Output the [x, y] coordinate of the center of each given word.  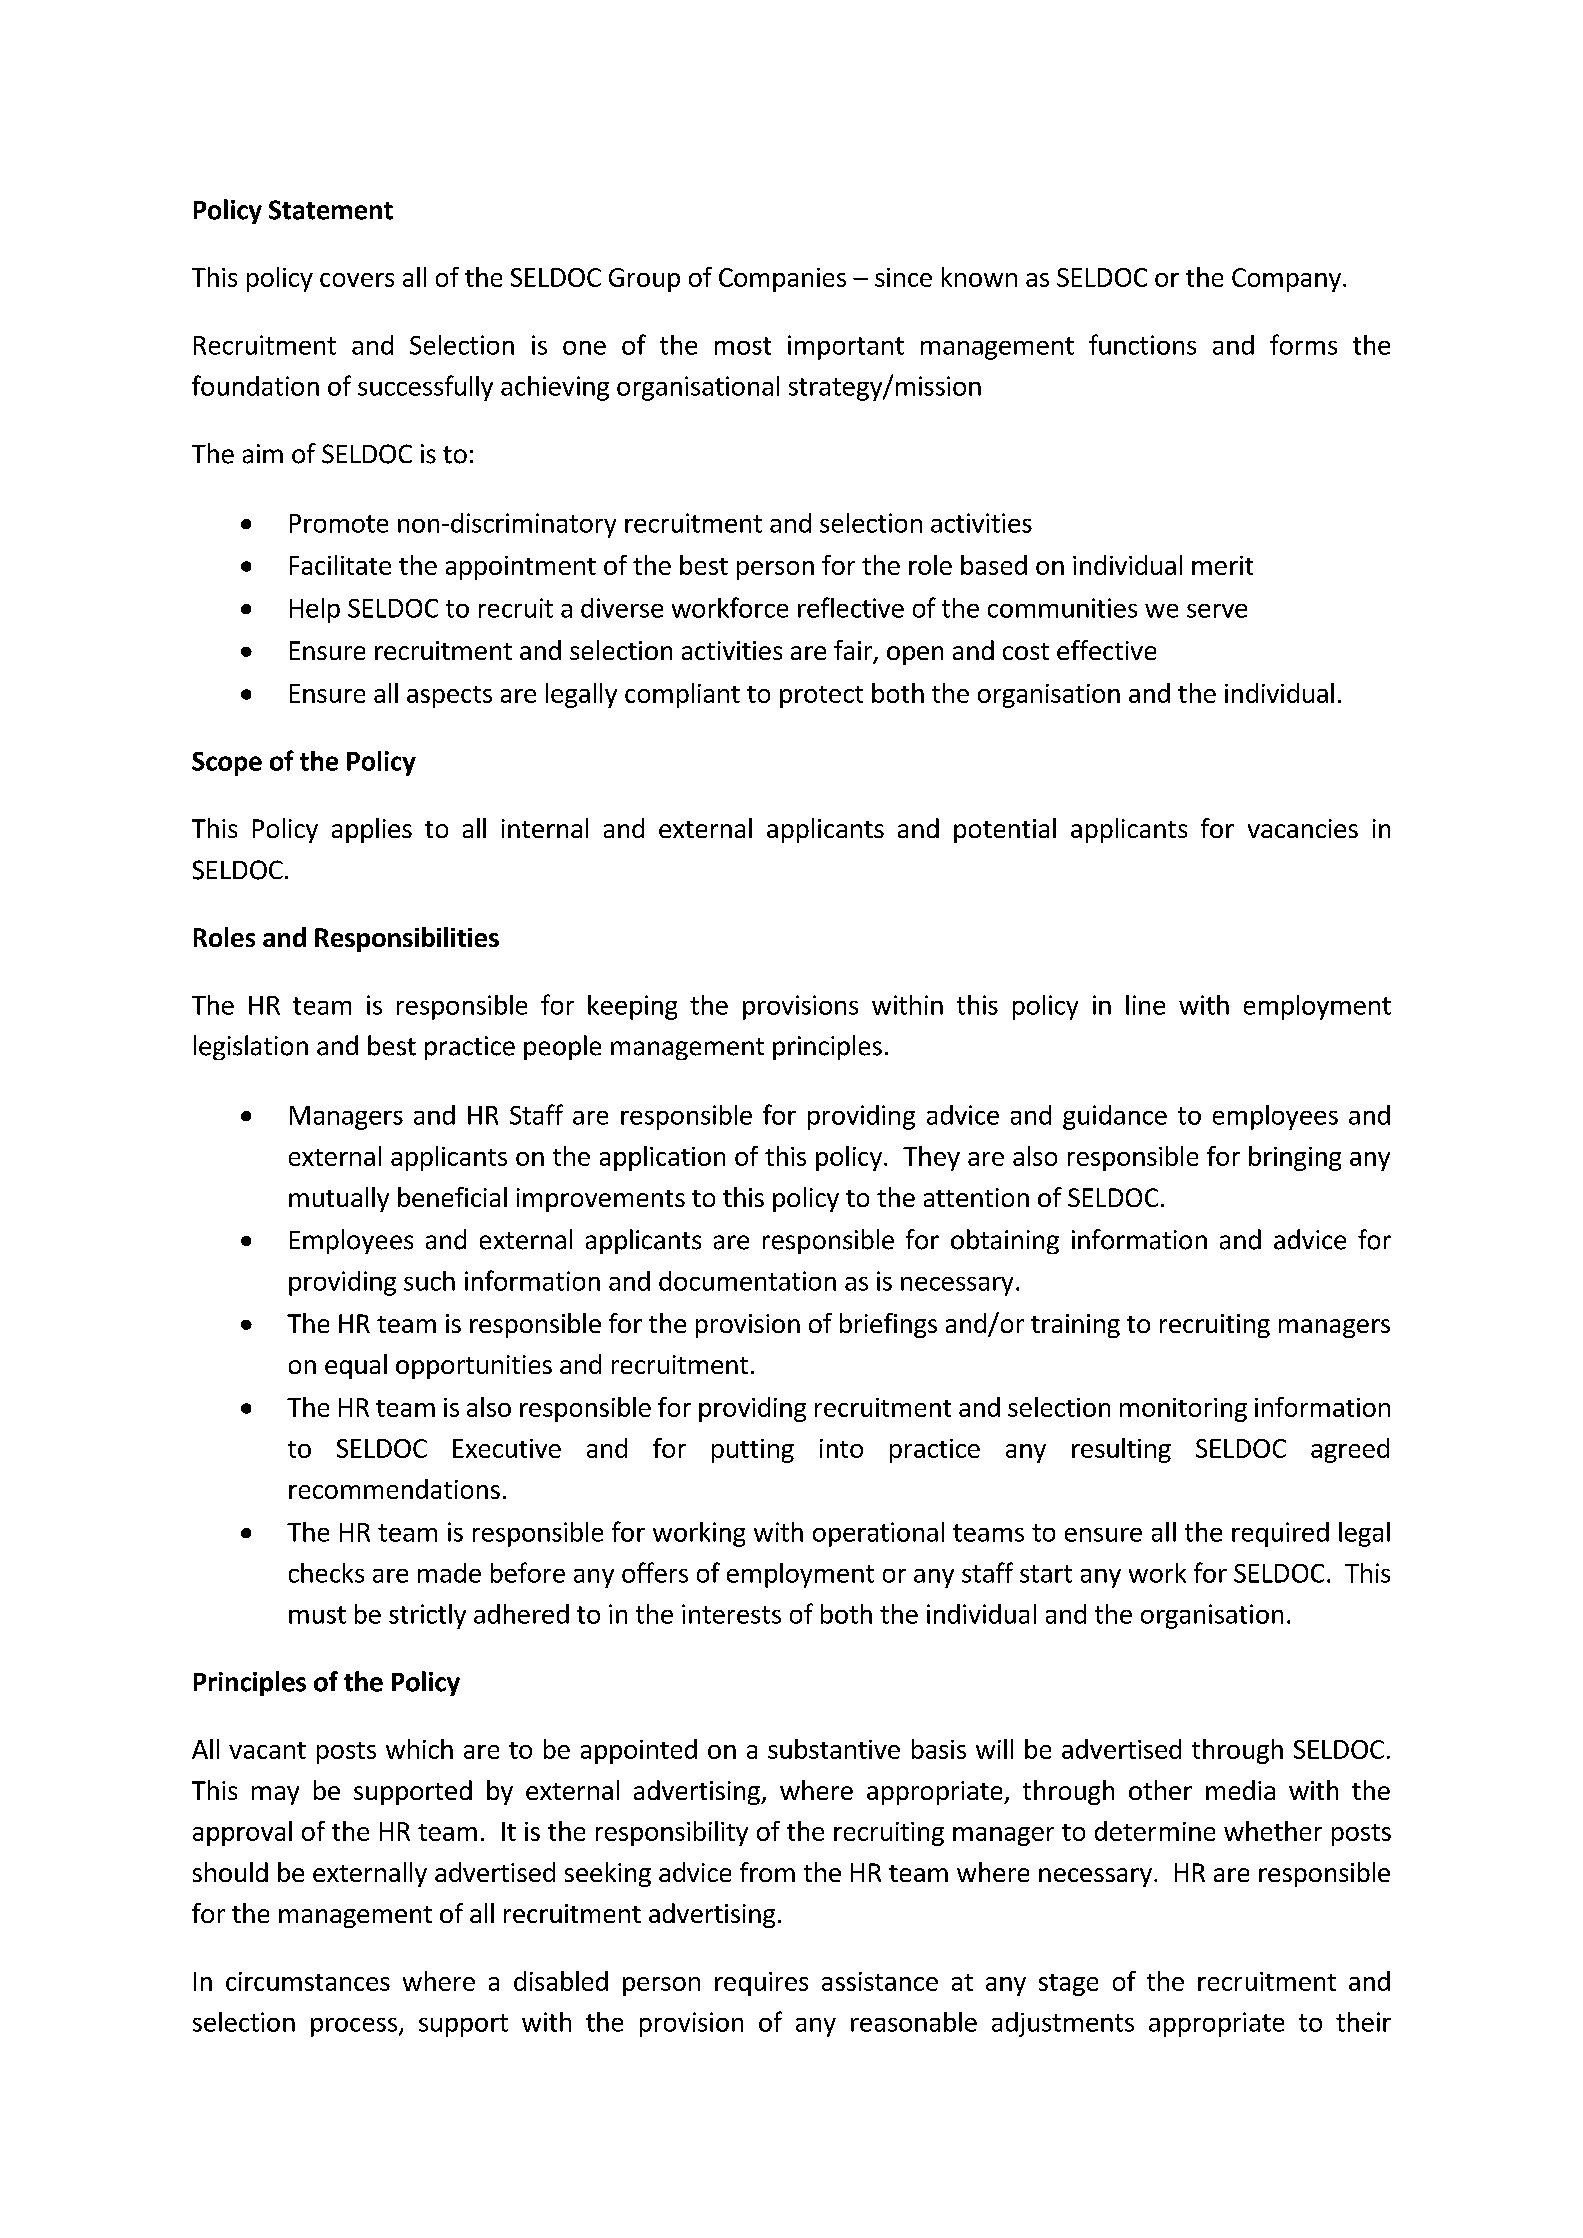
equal [356, 1366]
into [841, 1448]
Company [1286, 280]
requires [761, 1984]
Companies [782, 280]
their [1363, 2022]
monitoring [1183, 1410]
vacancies [1303, 828]
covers [357, 280]
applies [372, 830]
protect [821, 697]
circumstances [308, 1981]
